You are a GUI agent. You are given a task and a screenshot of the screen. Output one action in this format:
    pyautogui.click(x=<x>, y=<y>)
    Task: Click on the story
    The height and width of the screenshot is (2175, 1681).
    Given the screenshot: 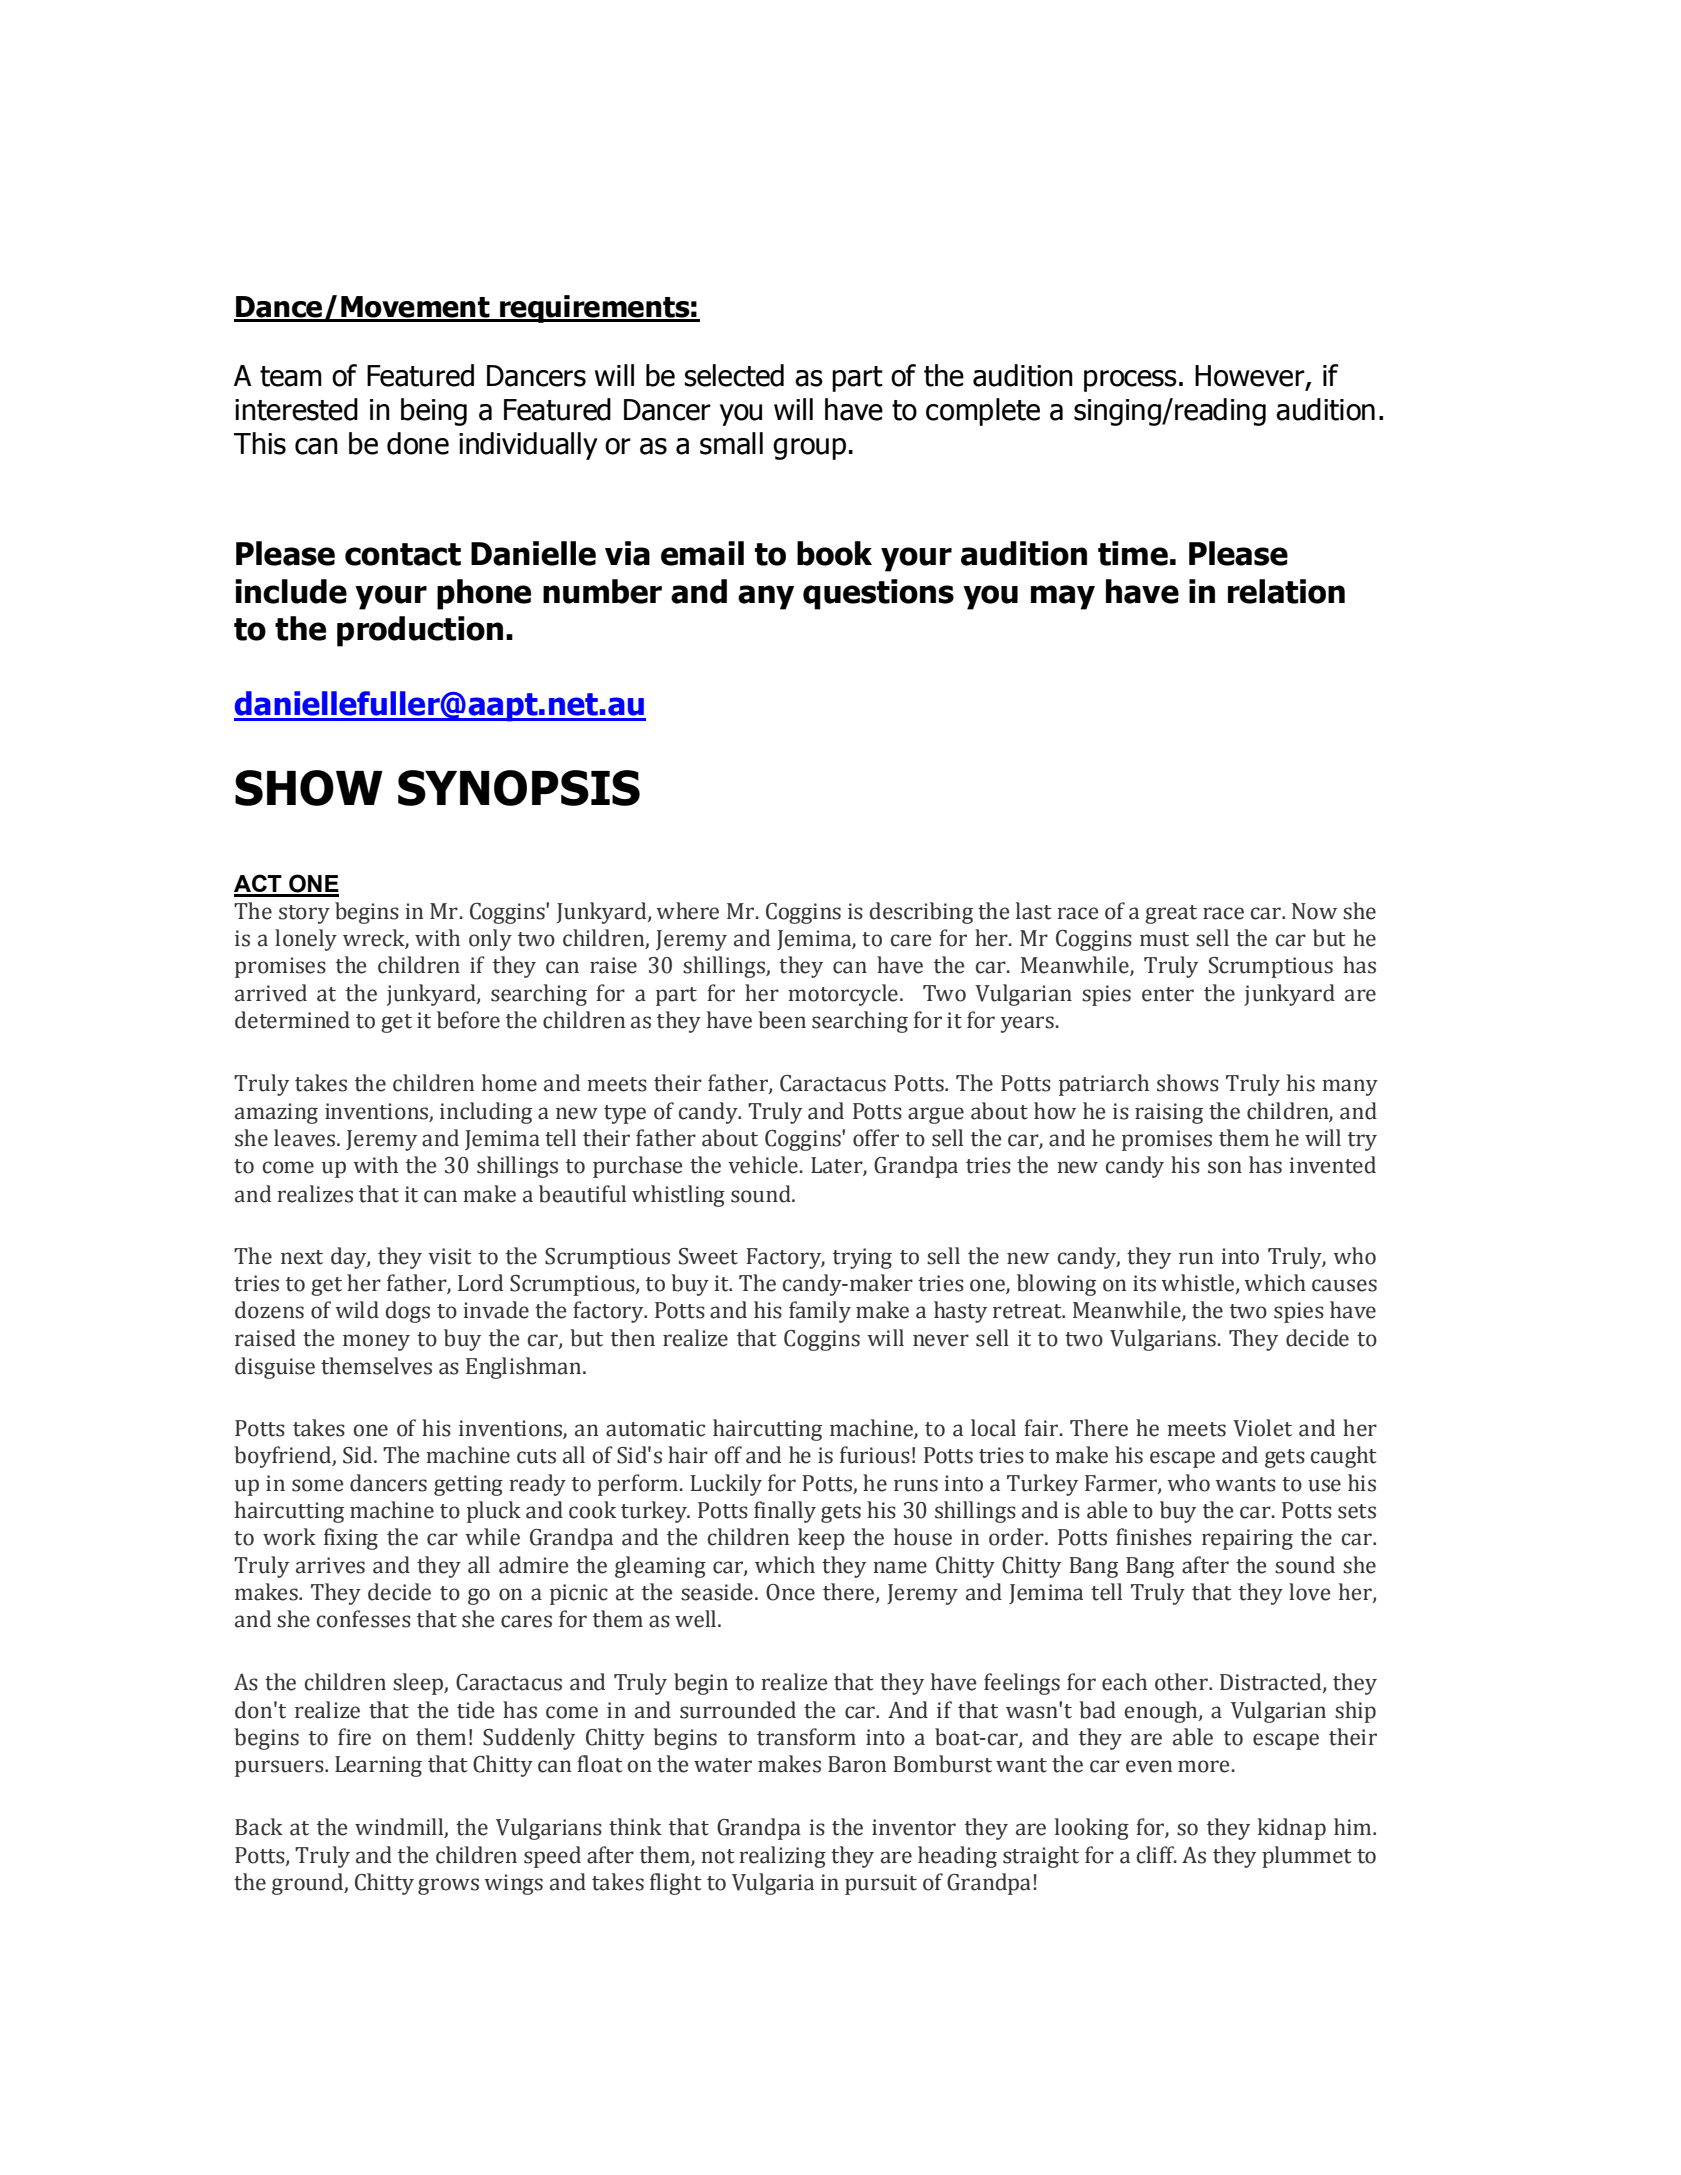 What is the action you would take?
    pyautogui.click(x=304, y=914)
